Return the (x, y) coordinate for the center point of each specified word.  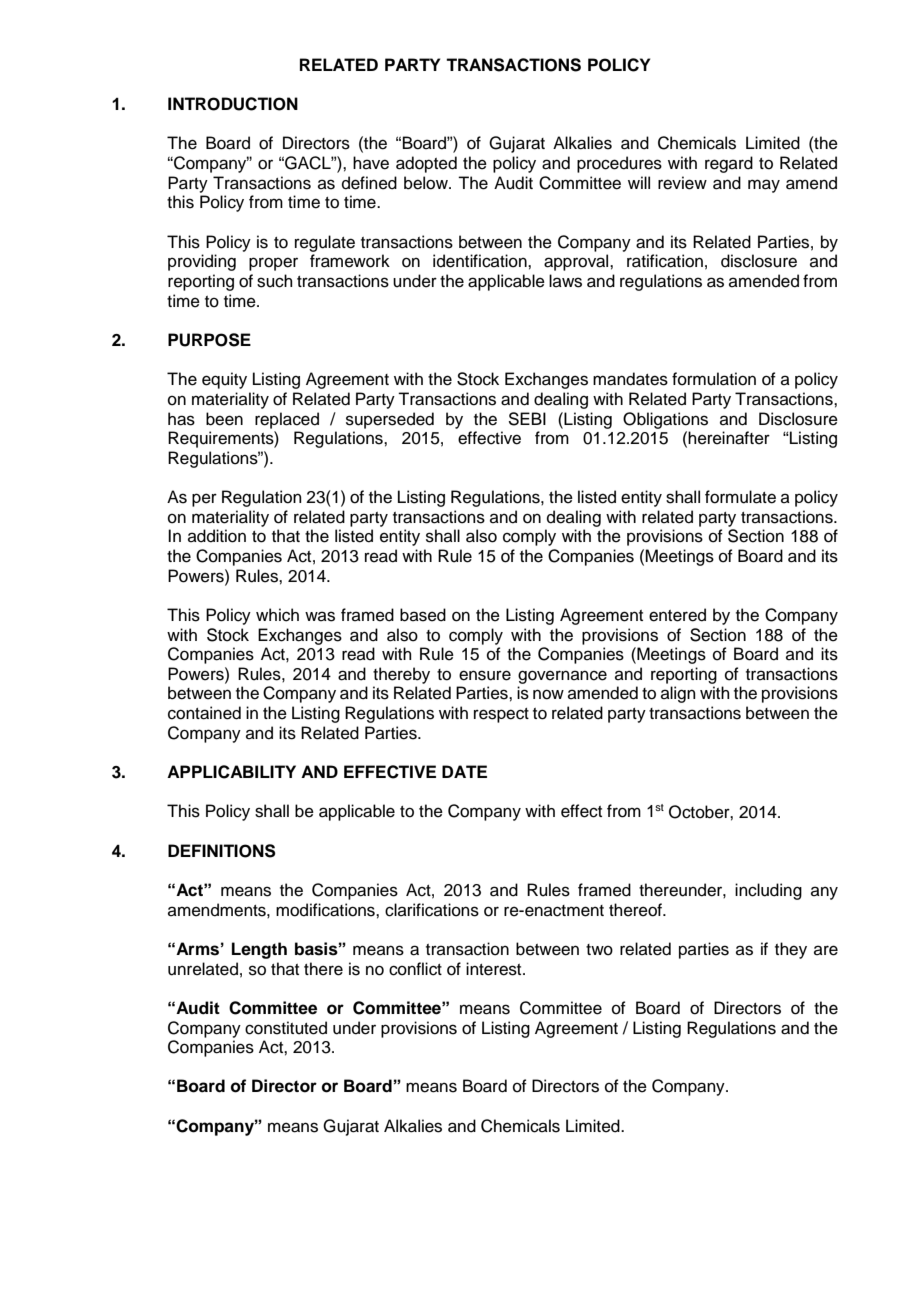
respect (501, 715)
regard (729, 164)
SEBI (527, 419)
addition (217, 536)
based (423, 615)
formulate (740, 497)
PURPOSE (209, 340)
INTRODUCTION (233, 104)
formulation (714, 379)
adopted (426, 164)
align (678, 694)
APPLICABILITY (231, 772)
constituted (286, 1028)
